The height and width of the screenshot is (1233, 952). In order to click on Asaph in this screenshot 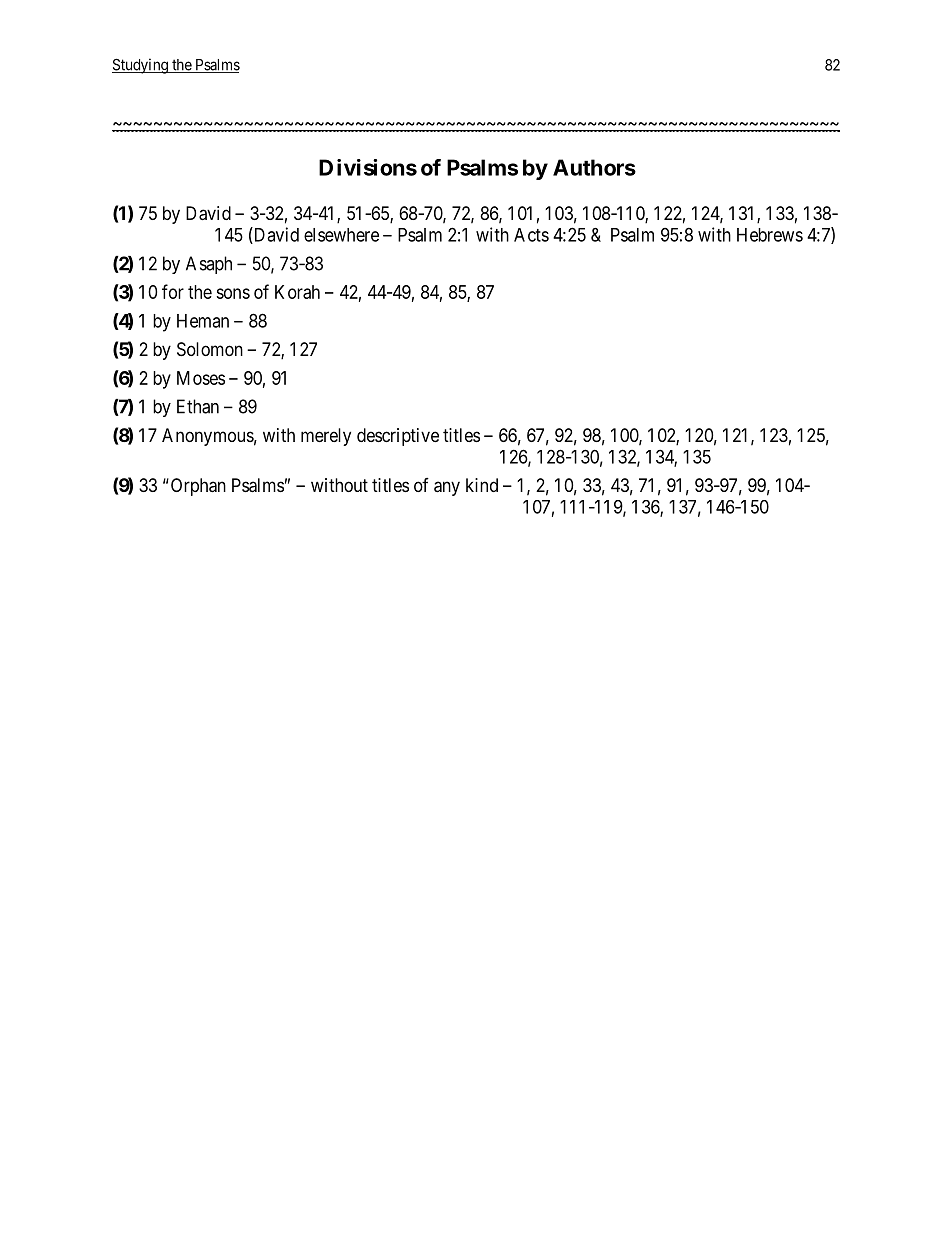, I will do `click(209, 265)`.
